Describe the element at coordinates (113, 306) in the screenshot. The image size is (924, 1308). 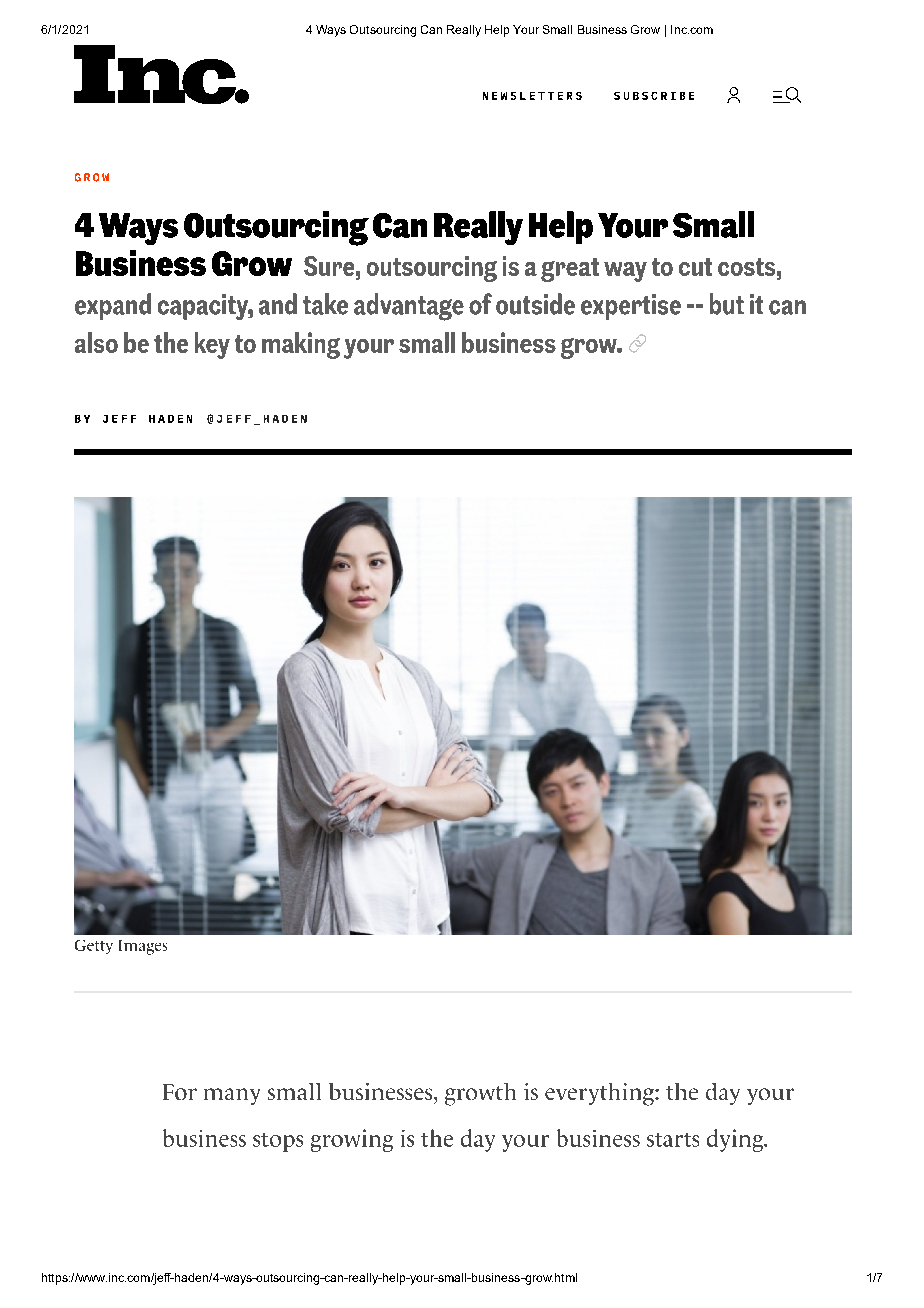
I see `expand` at that location.
